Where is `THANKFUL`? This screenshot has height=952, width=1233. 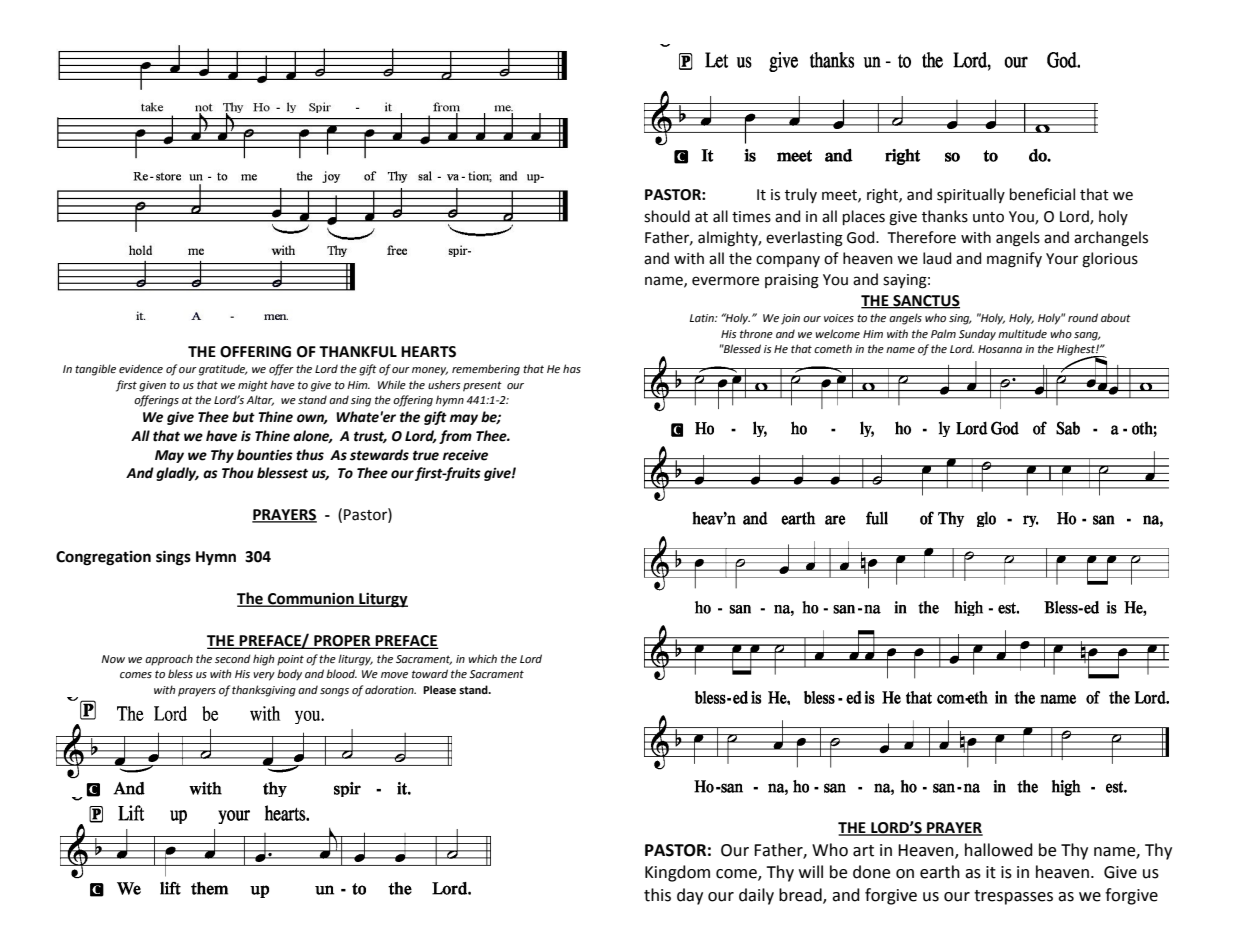
THANKFUL is located at coordinates (358, 352).
